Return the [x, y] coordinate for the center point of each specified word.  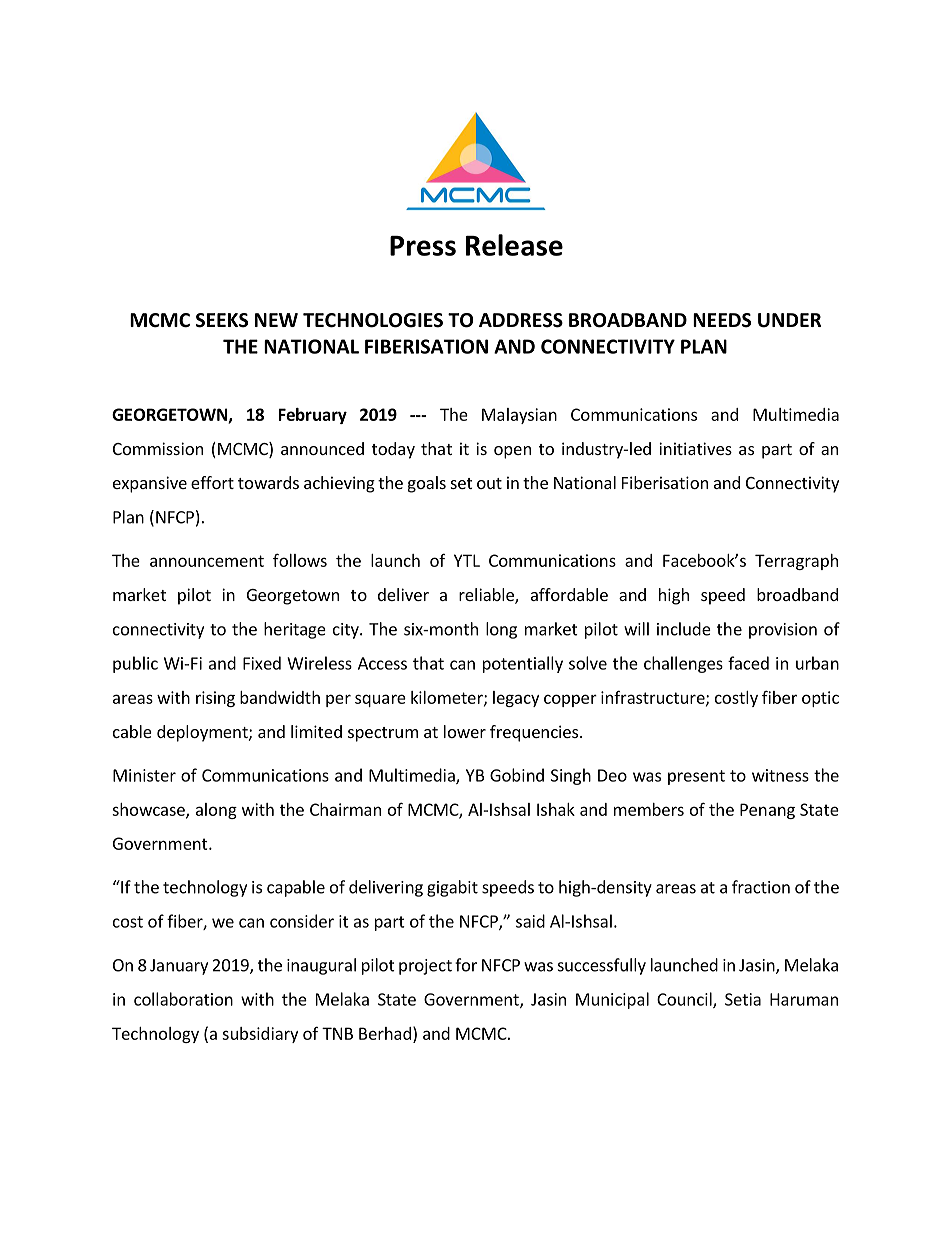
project [425, 967]
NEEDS [722, 320]
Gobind [517, 775]
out [489, 483]
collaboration [183, 999]
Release [514, 245]
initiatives [695, 448]
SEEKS [222, 320]
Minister [144, 775]
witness [780, 775]
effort [212, 482]
